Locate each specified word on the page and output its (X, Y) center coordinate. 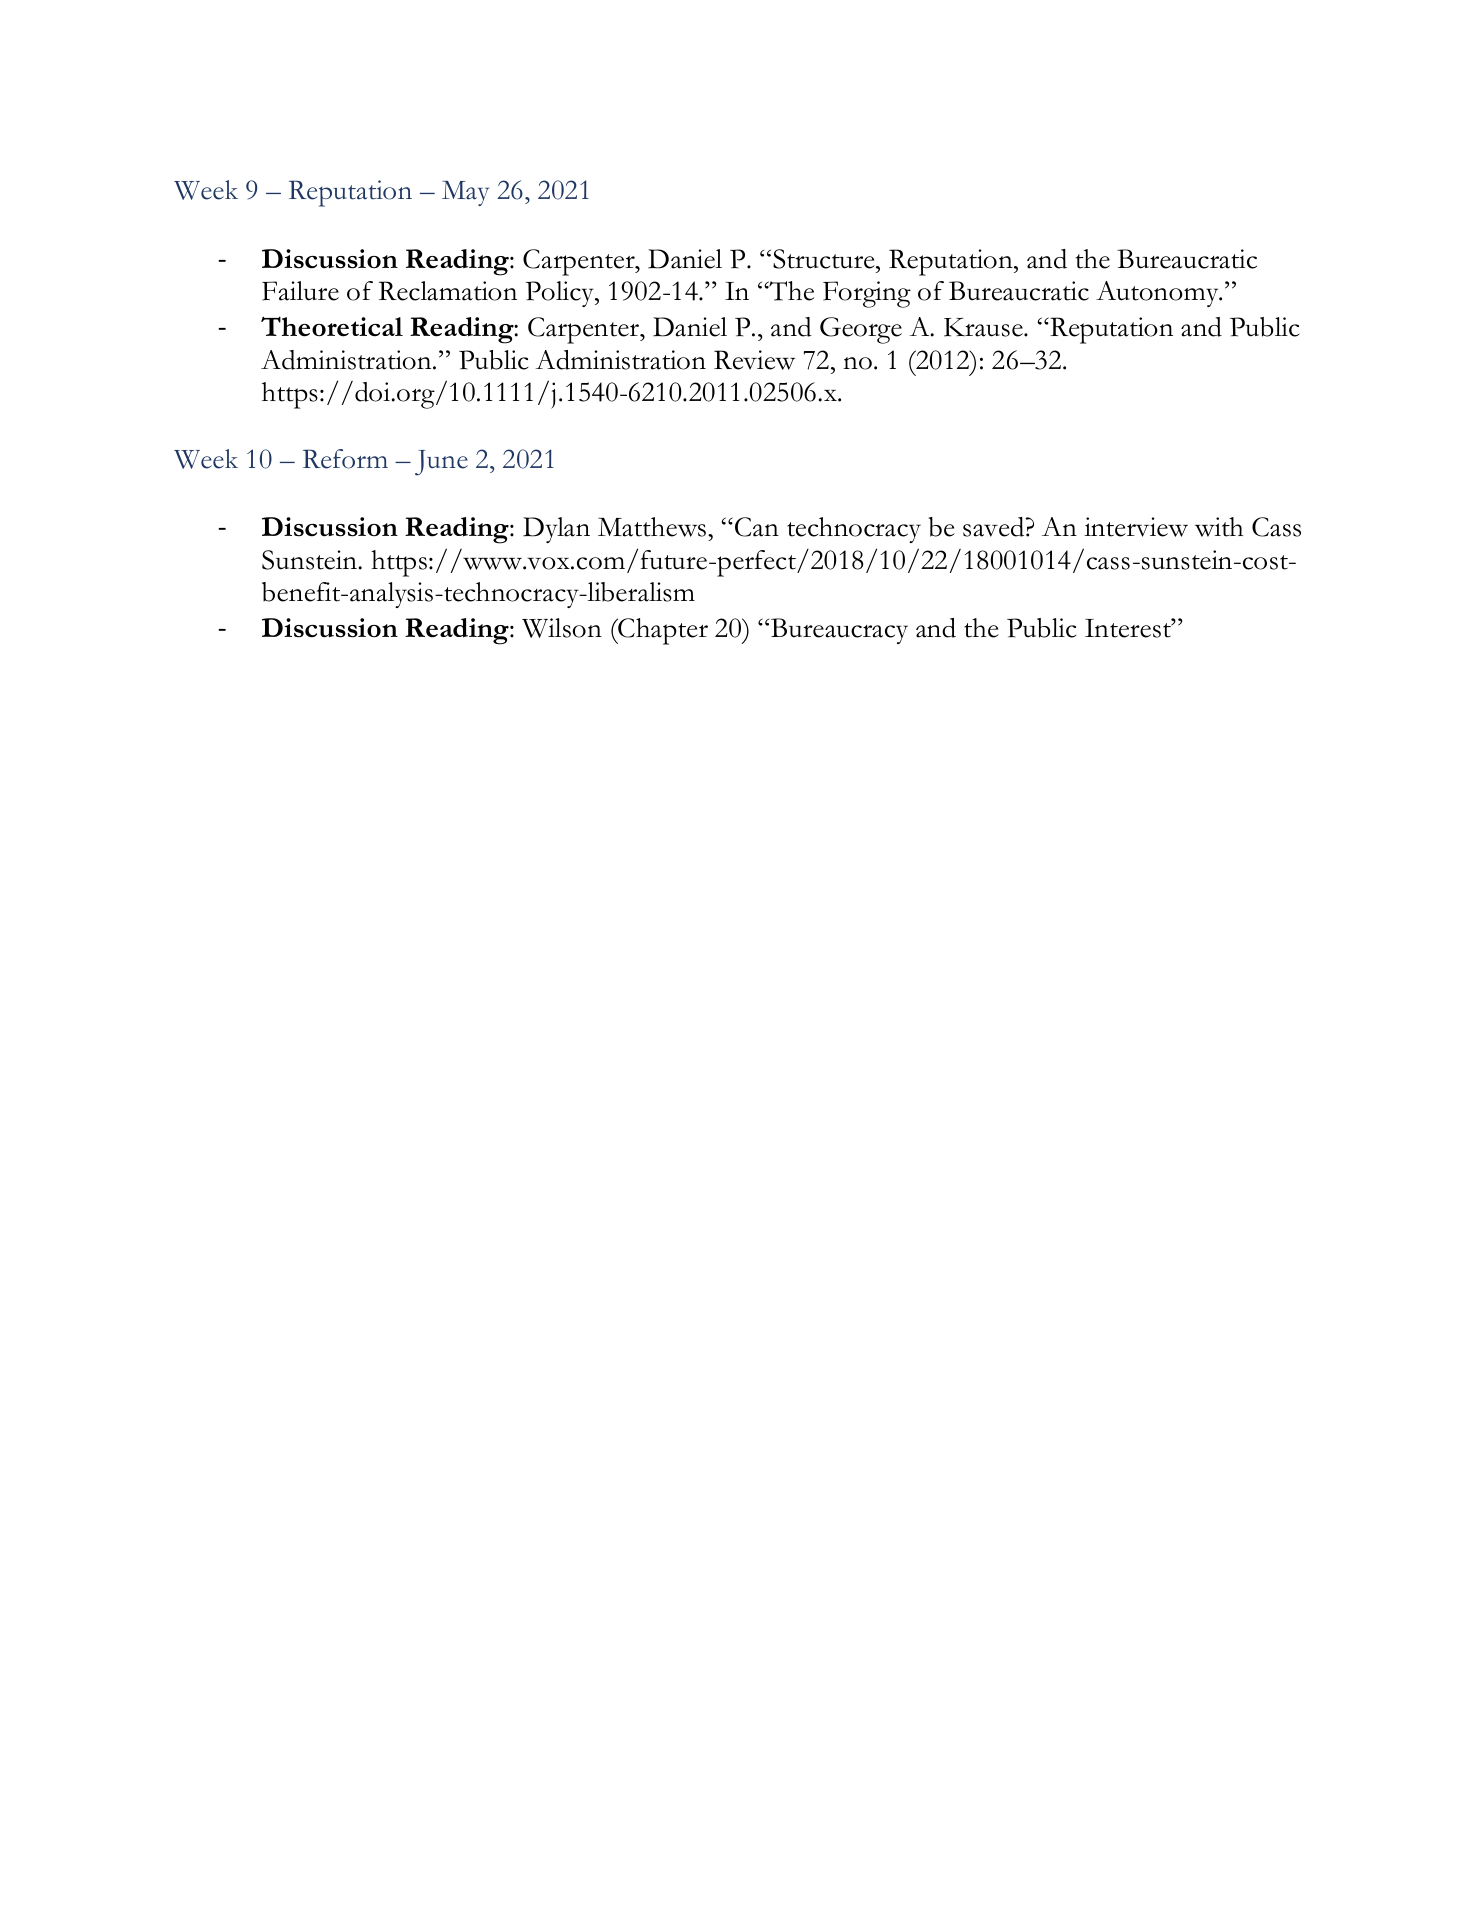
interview (1136, 527)
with (1219, 527)
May (465, 193)
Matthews (652, 527)
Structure (825, 259)
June (441, 463)
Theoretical (332, 326)
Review (754, 360)
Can (757, 527)
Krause (984, 327)
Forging (867, 294)
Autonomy (1158, 294)
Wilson (562, 628)
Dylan (556, 530)
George (861, 330)
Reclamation (448, 291)
